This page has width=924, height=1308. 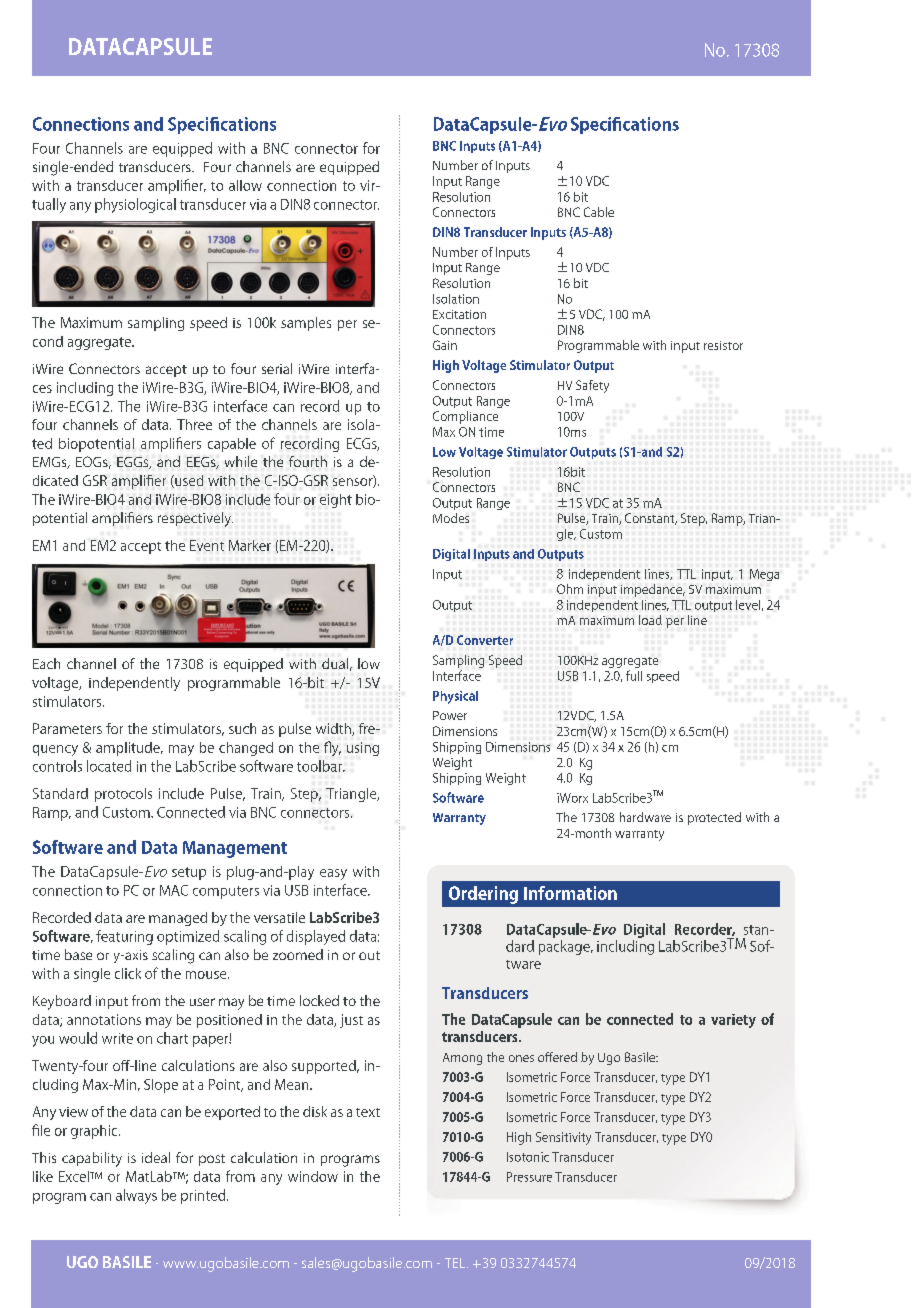 What do you see at coordinates (136, 1196) in the page?
I see `always` at bounding box center [136, 1196].
